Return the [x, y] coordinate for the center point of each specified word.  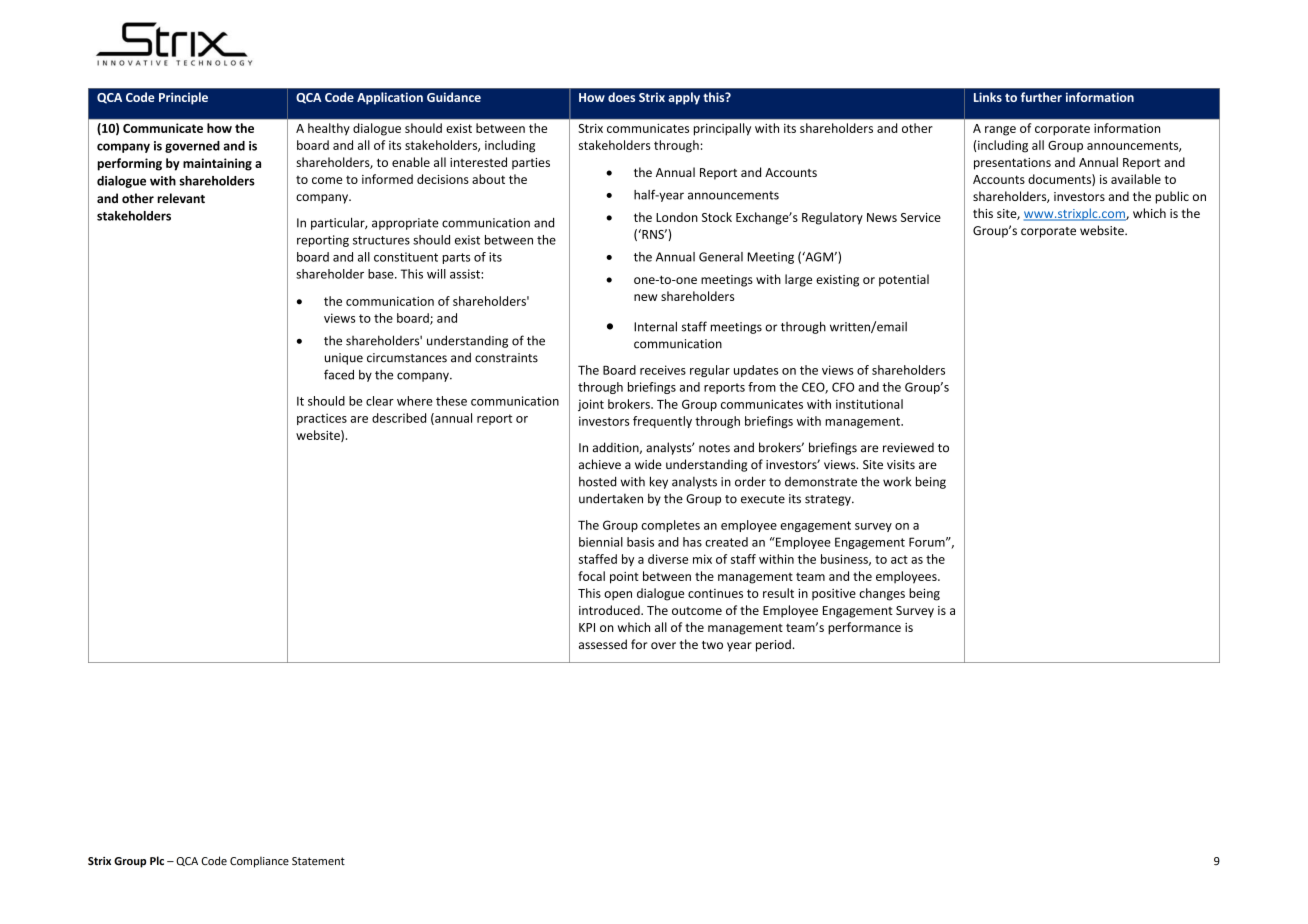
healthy [329, 129]
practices [322, 419]
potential [904, 280]
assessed [603, 644]
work [897, 482]
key [659, 482]
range [1000, 131]
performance [864, 628]
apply [684, 98]
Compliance [259, 862]
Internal [655, 326]
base [382, 274]
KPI [587, 627]
